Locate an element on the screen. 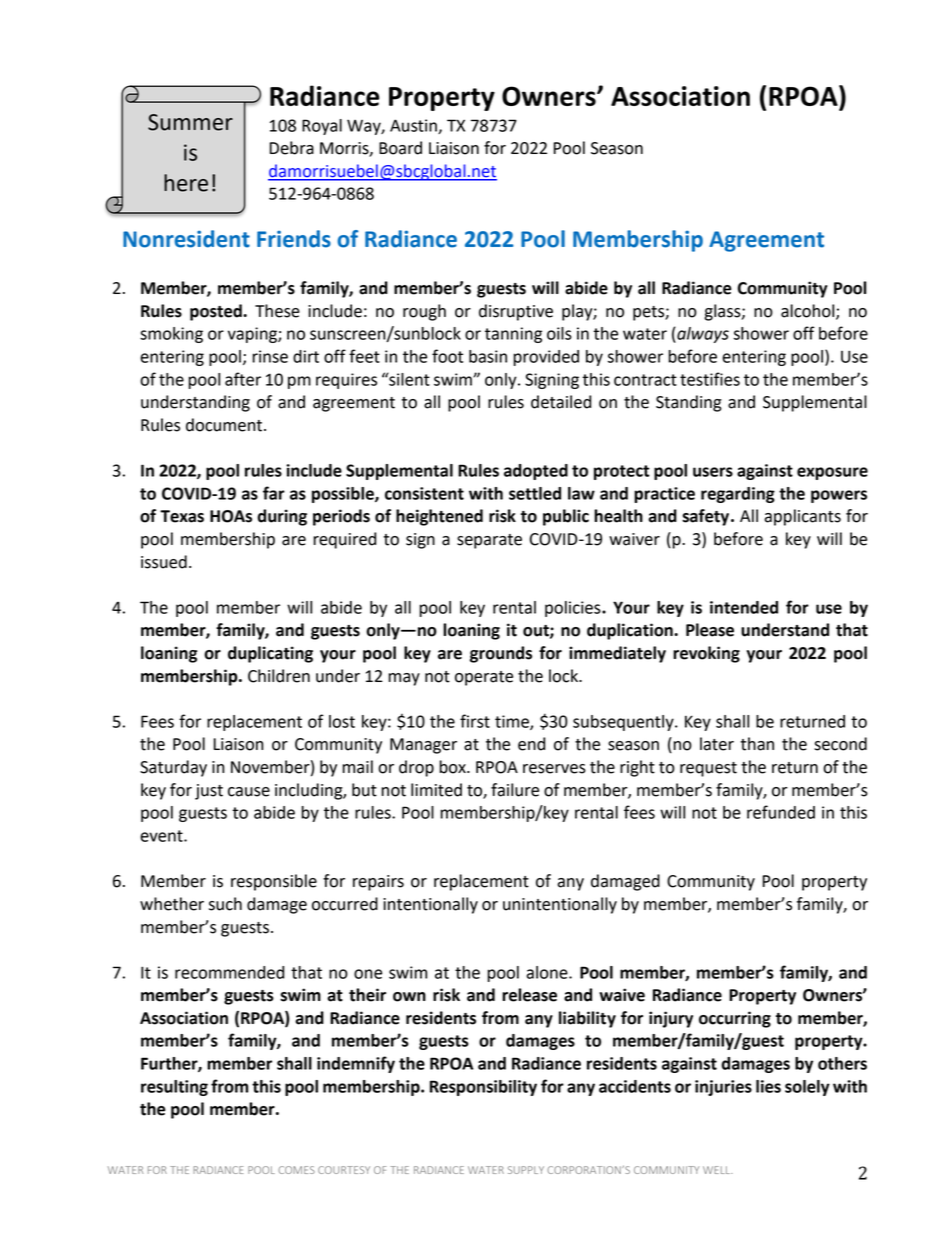 This screenshot has width=952, height=1233. COMES is located at coordinates (296, 1170).
